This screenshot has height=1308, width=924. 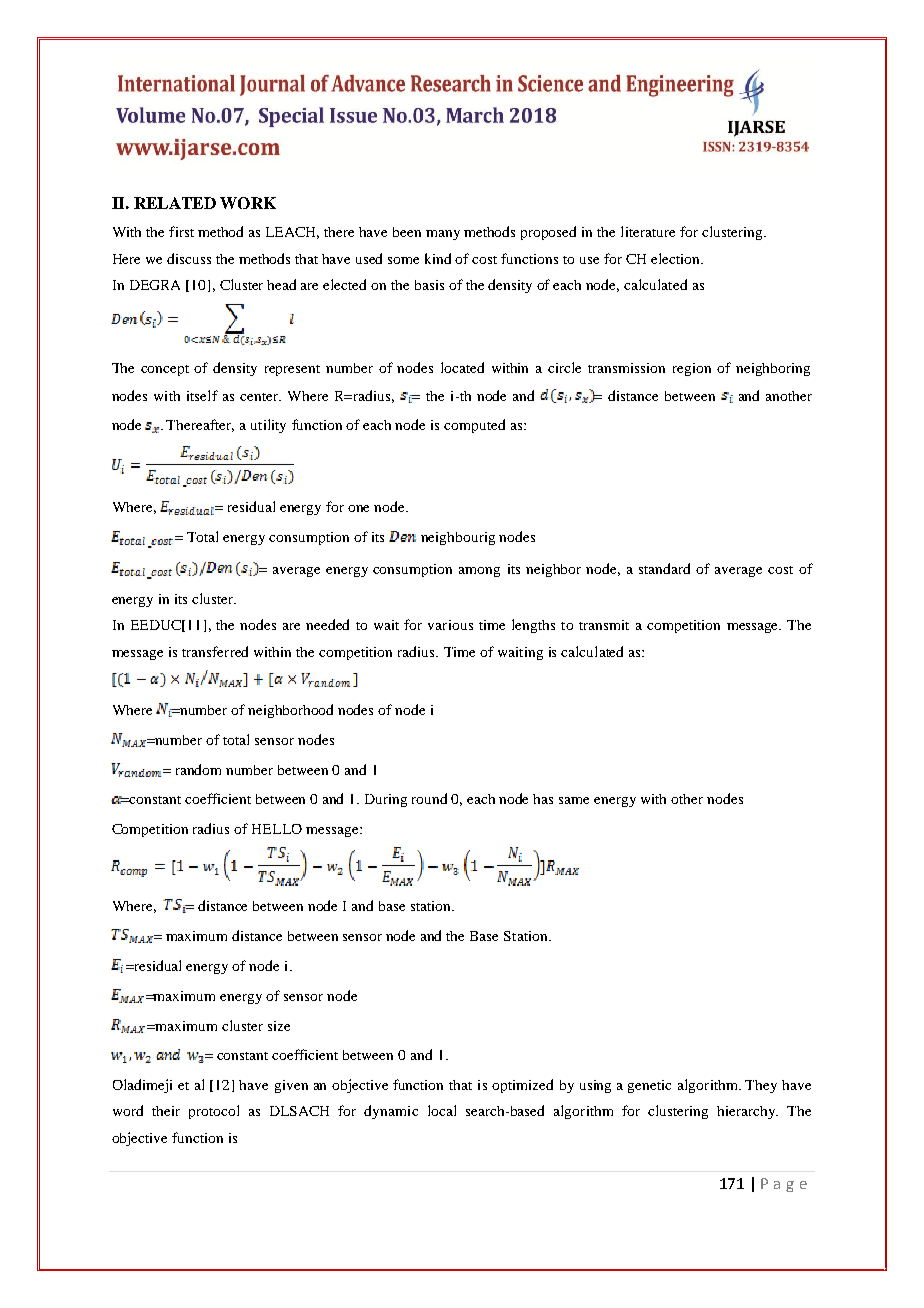 What do you see at coordinates (648, 231) in the screenshot?
I see `literature` at bounding box center [648, 231].
